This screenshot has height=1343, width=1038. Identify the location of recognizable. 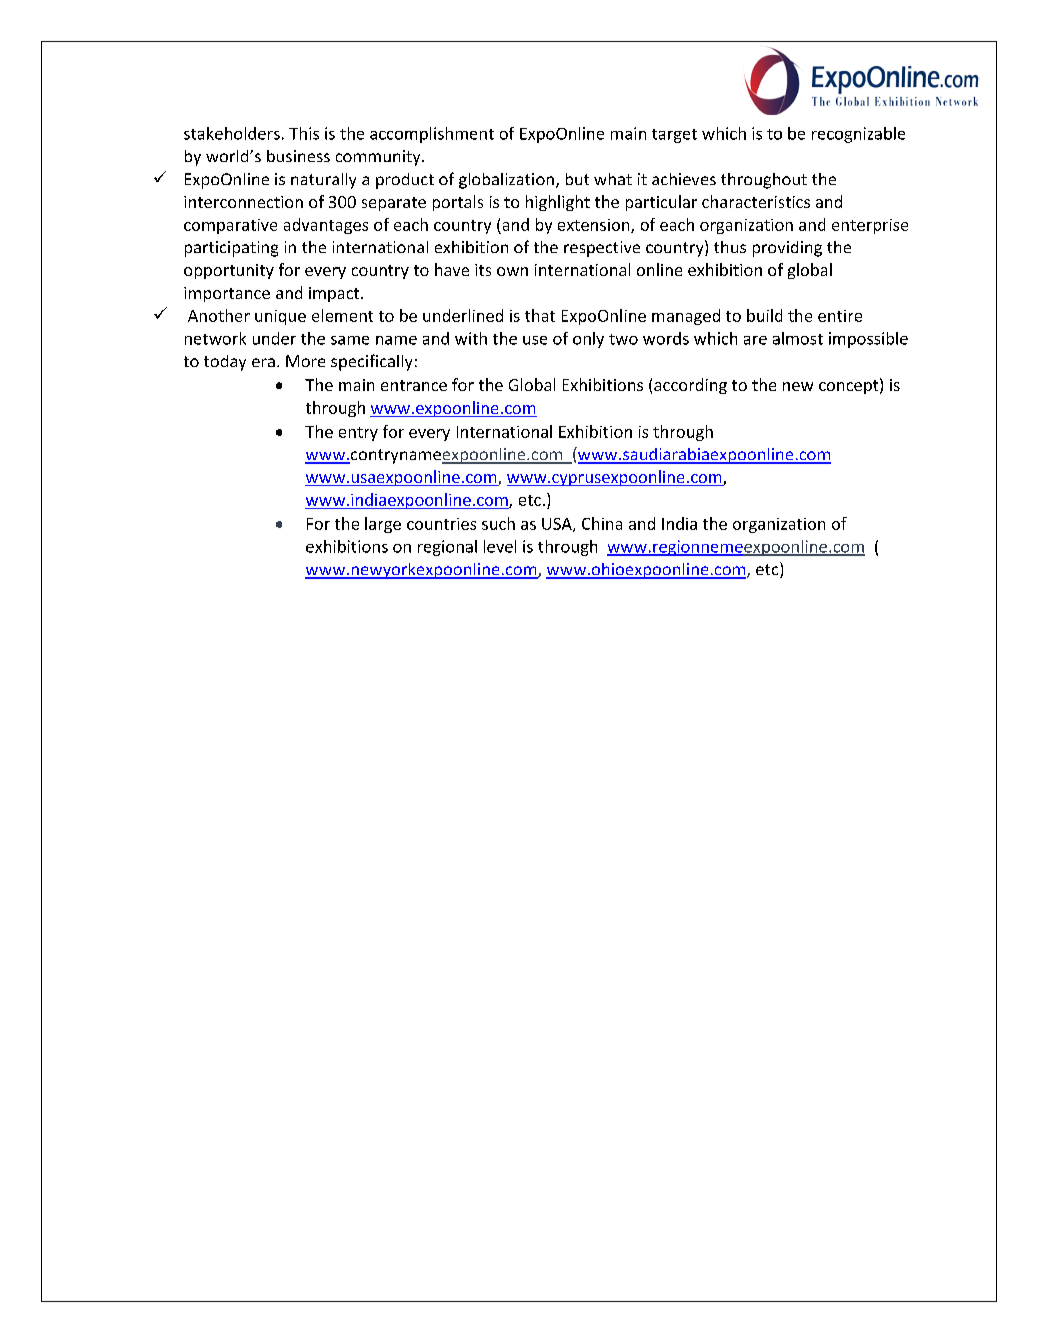
(858, 135).
